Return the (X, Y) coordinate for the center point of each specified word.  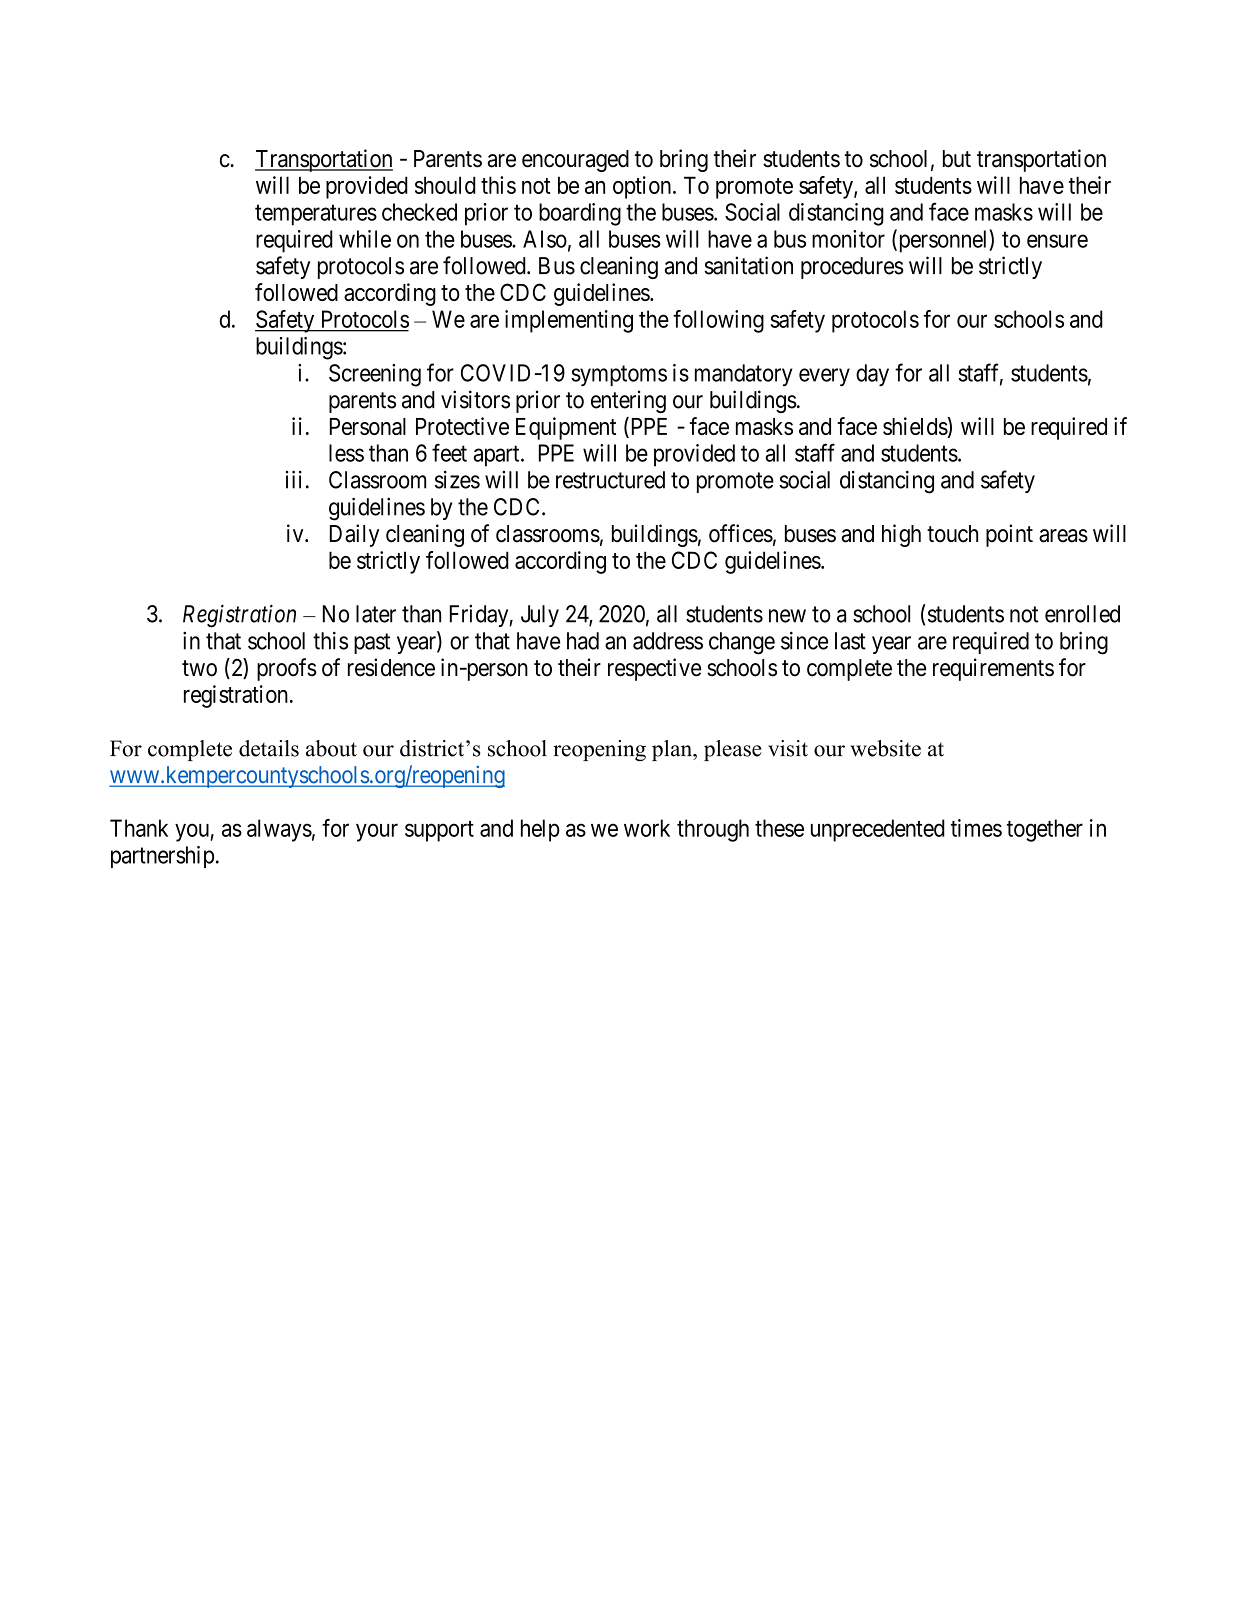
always (279, 830)
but (957, 159)
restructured (610, 480)
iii (294, 479)
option (643, 187)
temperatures (316, 215)
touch (952, 534)
